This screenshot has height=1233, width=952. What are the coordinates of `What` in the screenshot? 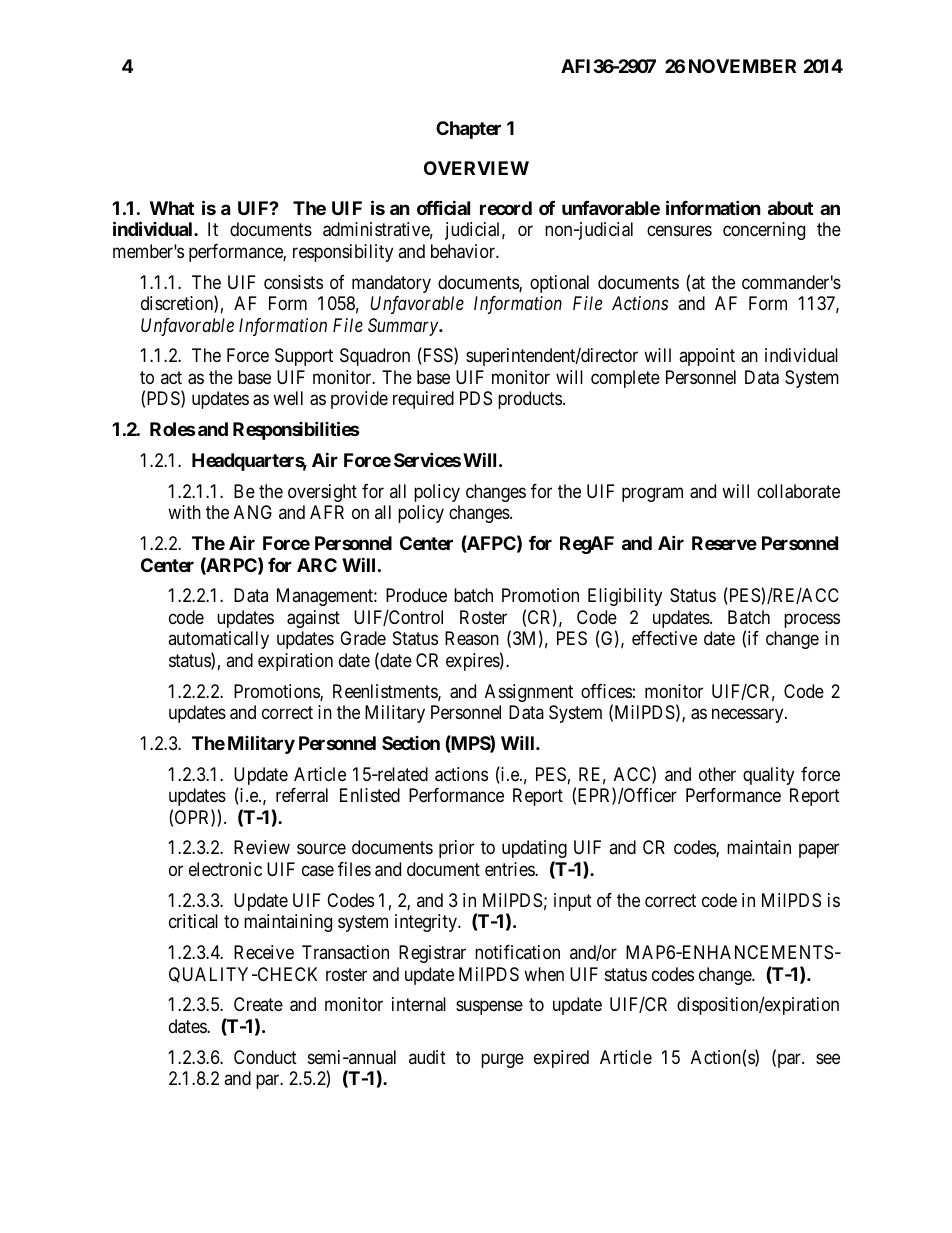 It's located at (172, 208).
